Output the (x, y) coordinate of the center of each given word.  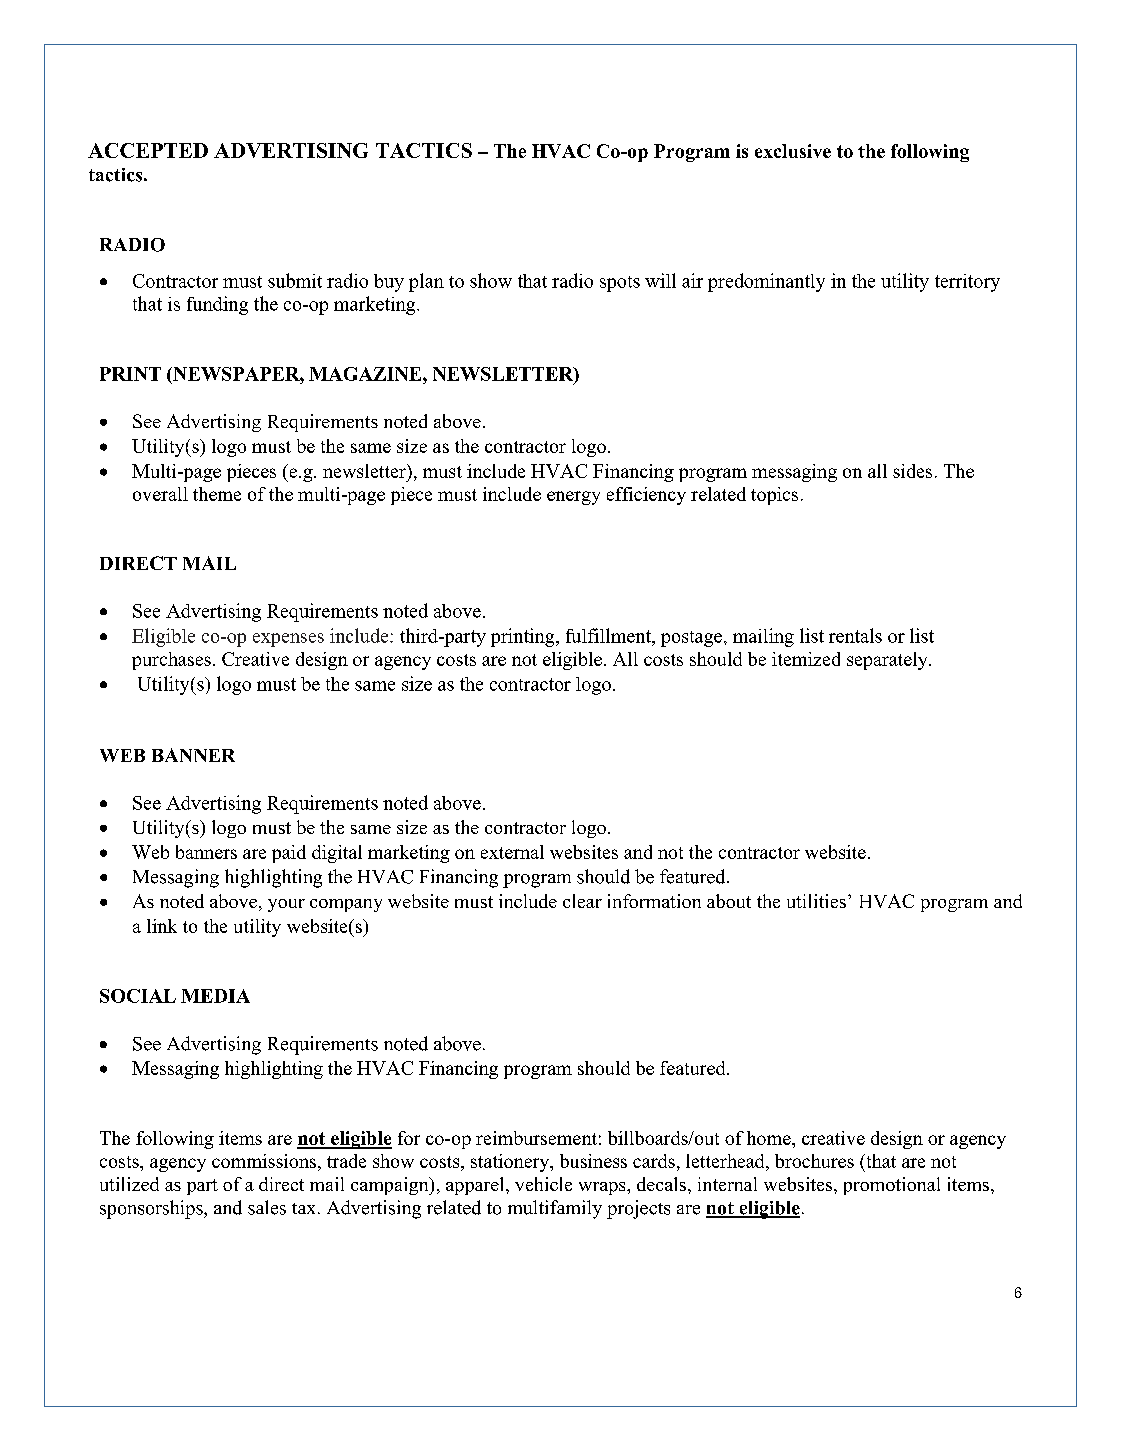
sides (912, 471)
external (512, 852)
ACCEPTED (148, 150)
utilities (816, 901)
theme (217, 494)
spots (620, 284)
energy (573, 498)
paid (289, 854)
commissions (264, 1161)
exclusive (793, 151)
